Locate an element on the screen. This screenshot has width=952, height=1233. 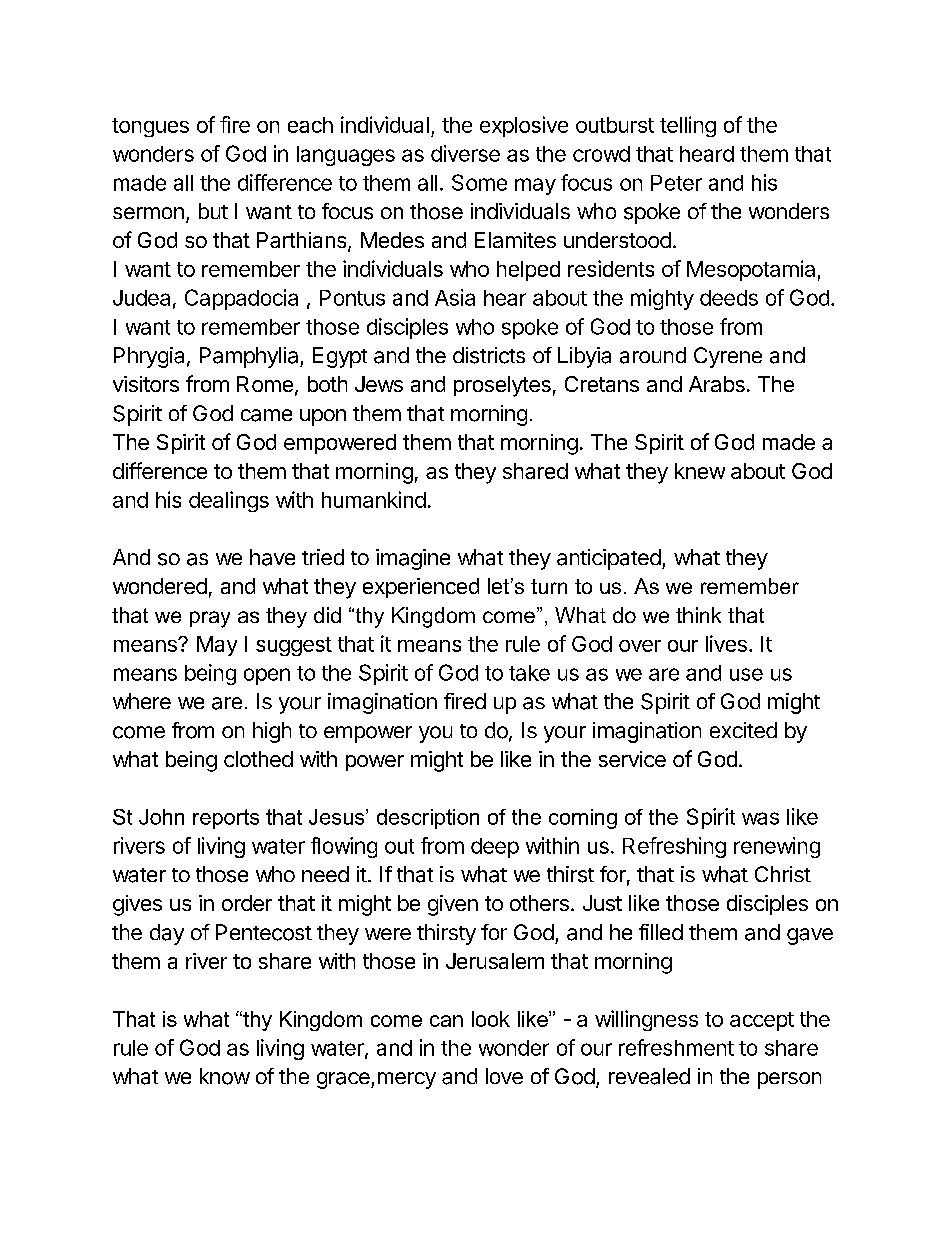
knew is located at coordinates (700, 471).
